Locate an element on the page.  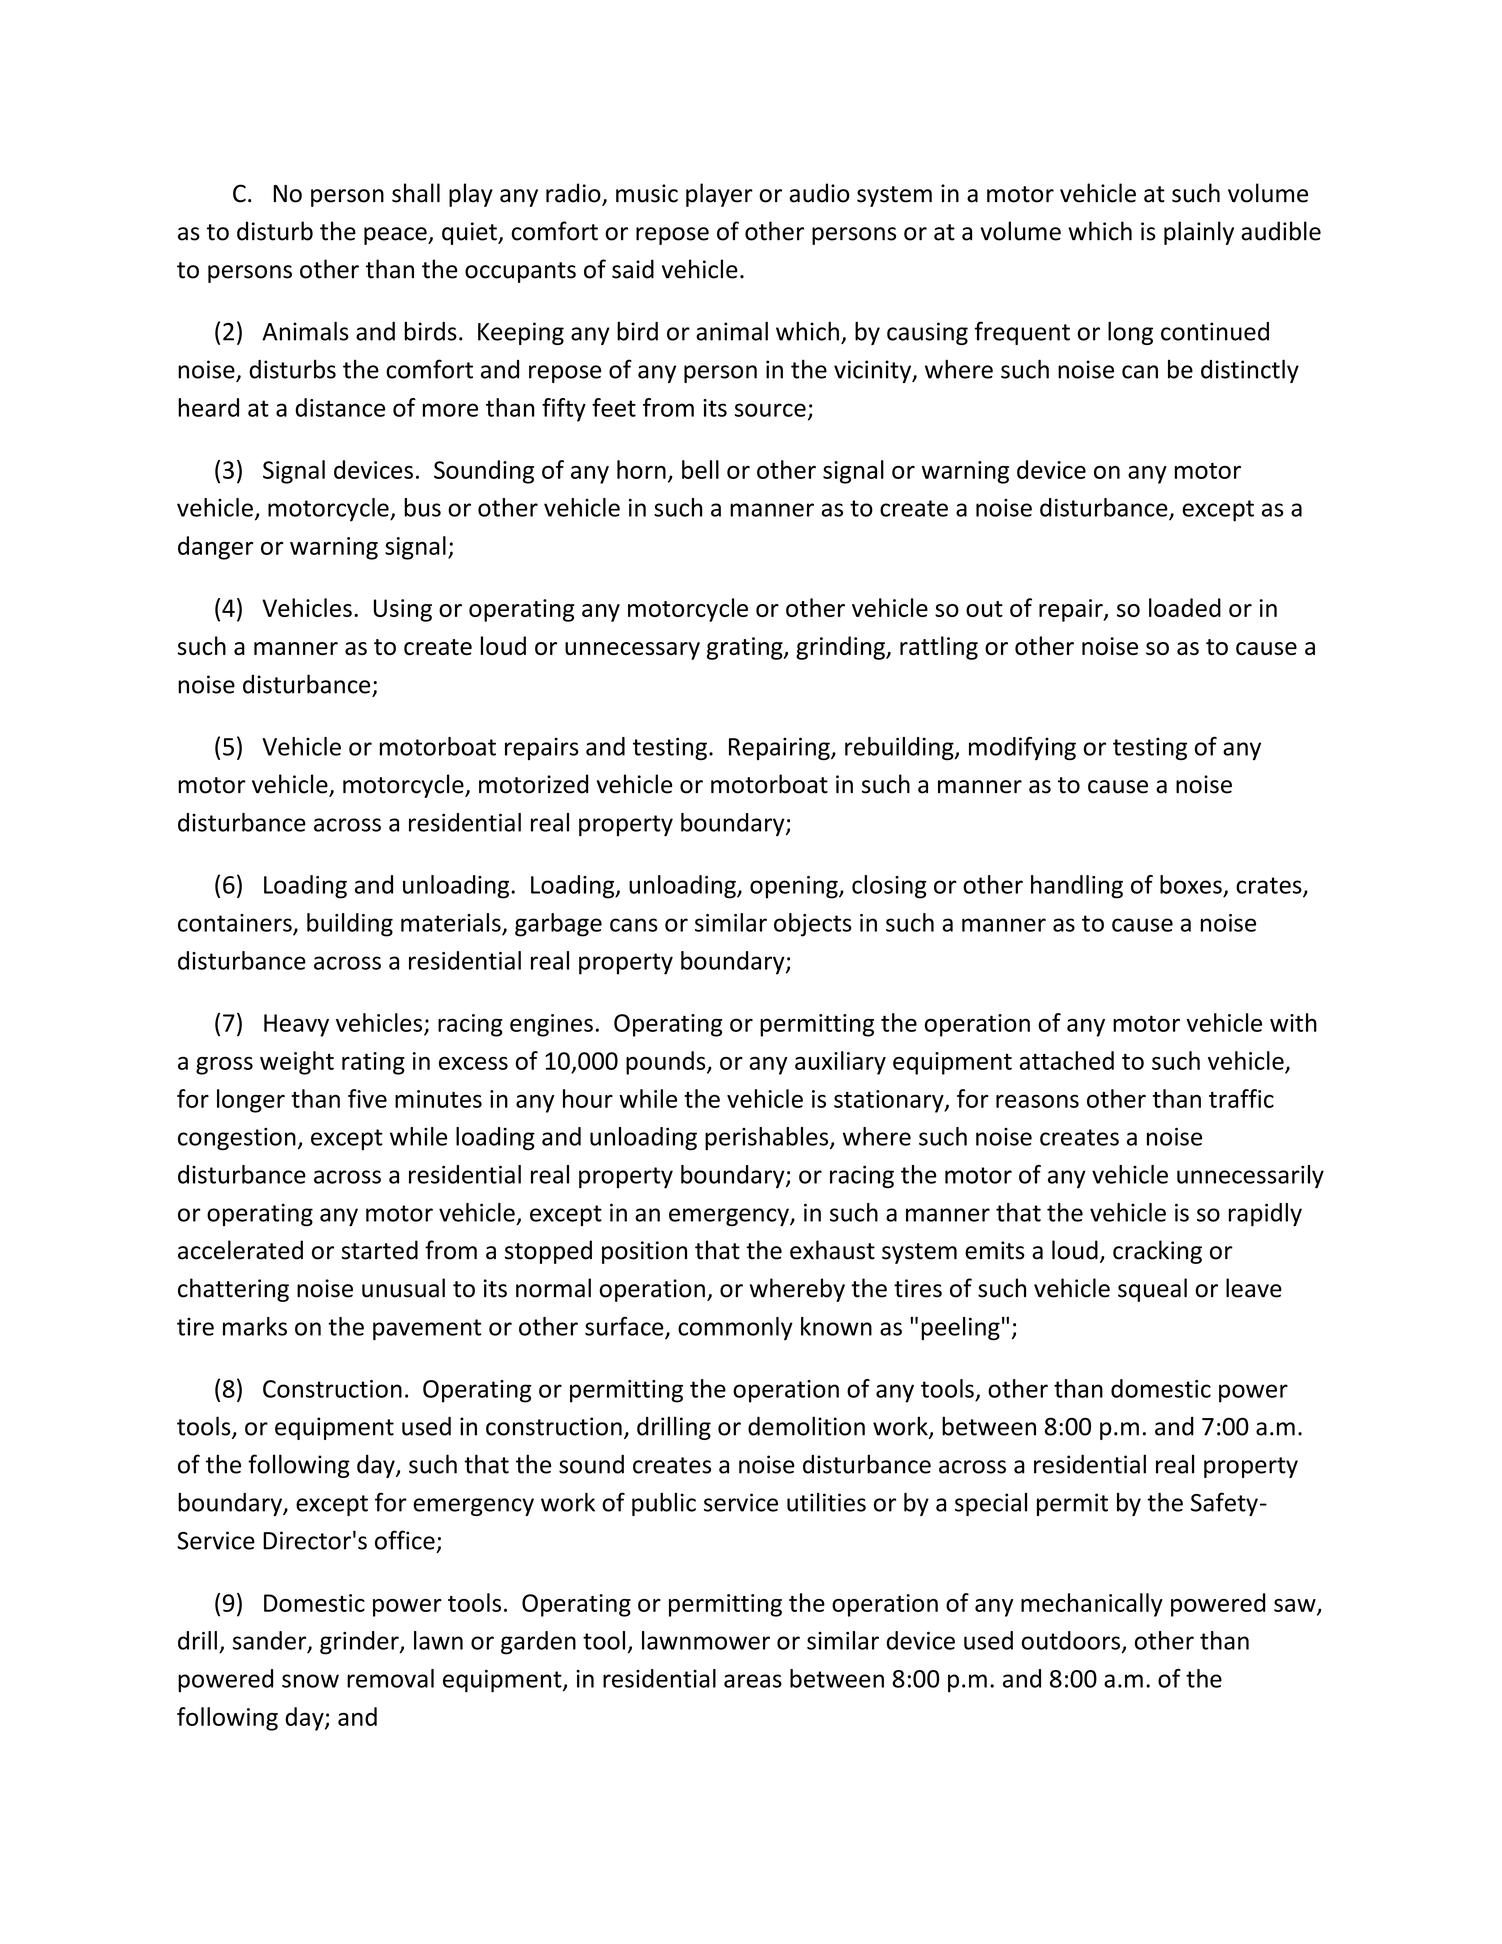
containers is located at coordinates (236, 924).
